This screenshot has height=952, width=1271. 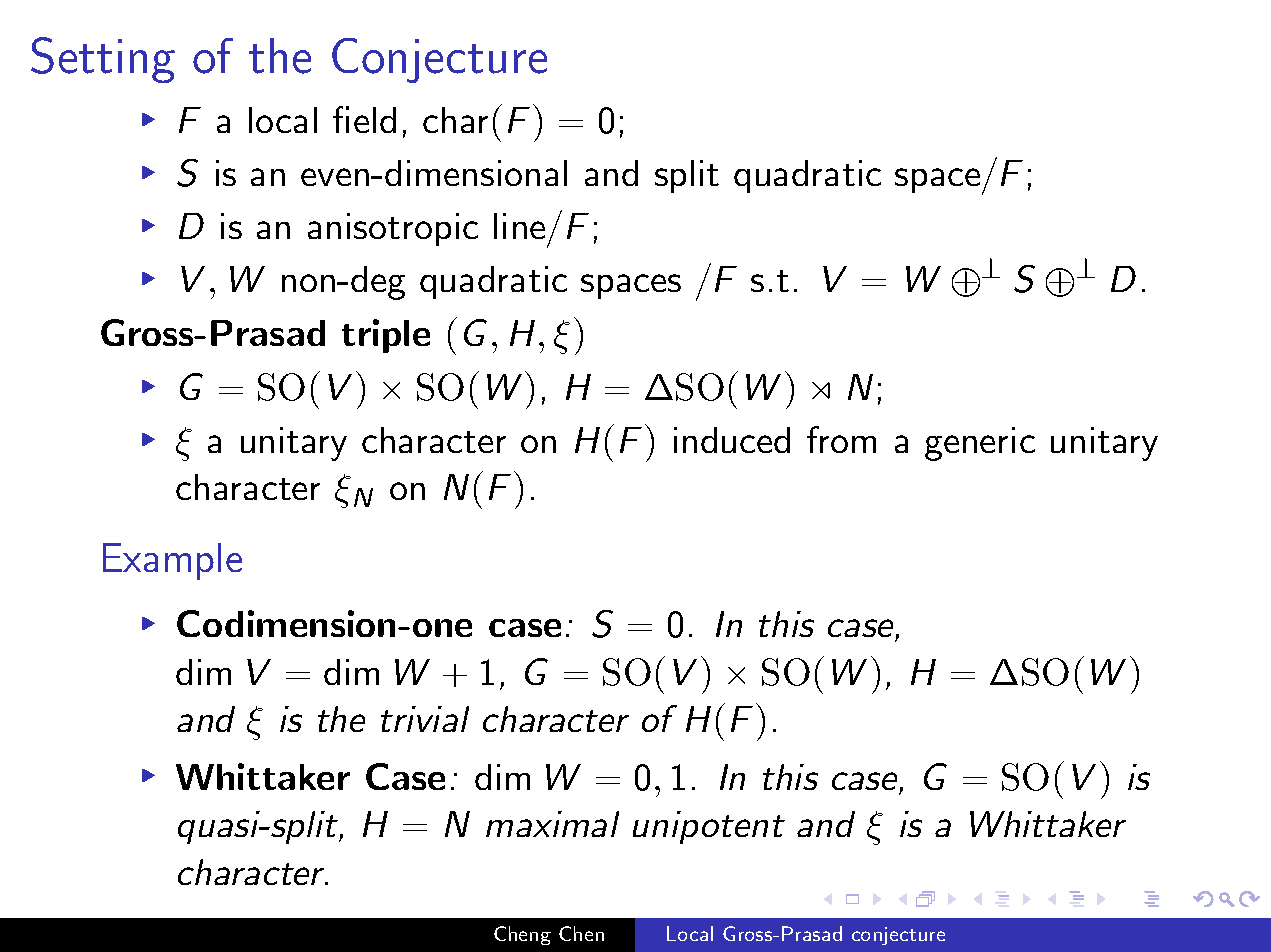 I want to click on anisotropic, so click(x=393, y=229).
